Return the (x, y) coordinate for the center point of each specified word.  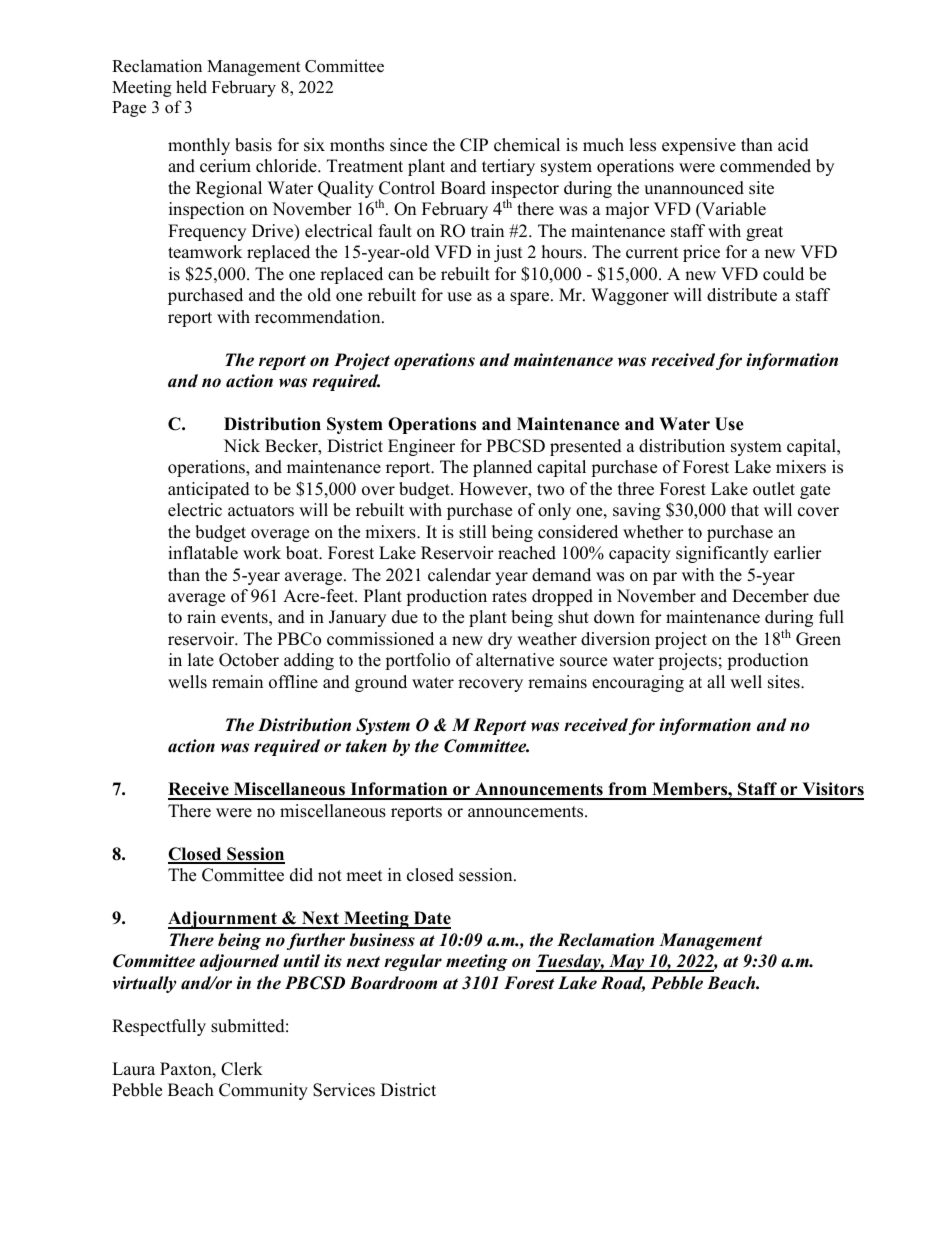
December (770, 596)
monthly (199, 146)
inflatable (203, 553)
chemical (527, 145)
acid (793, 145)
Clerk (242, 1069)
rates (509, 597)
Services (344, 1090)
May (627, 963)
